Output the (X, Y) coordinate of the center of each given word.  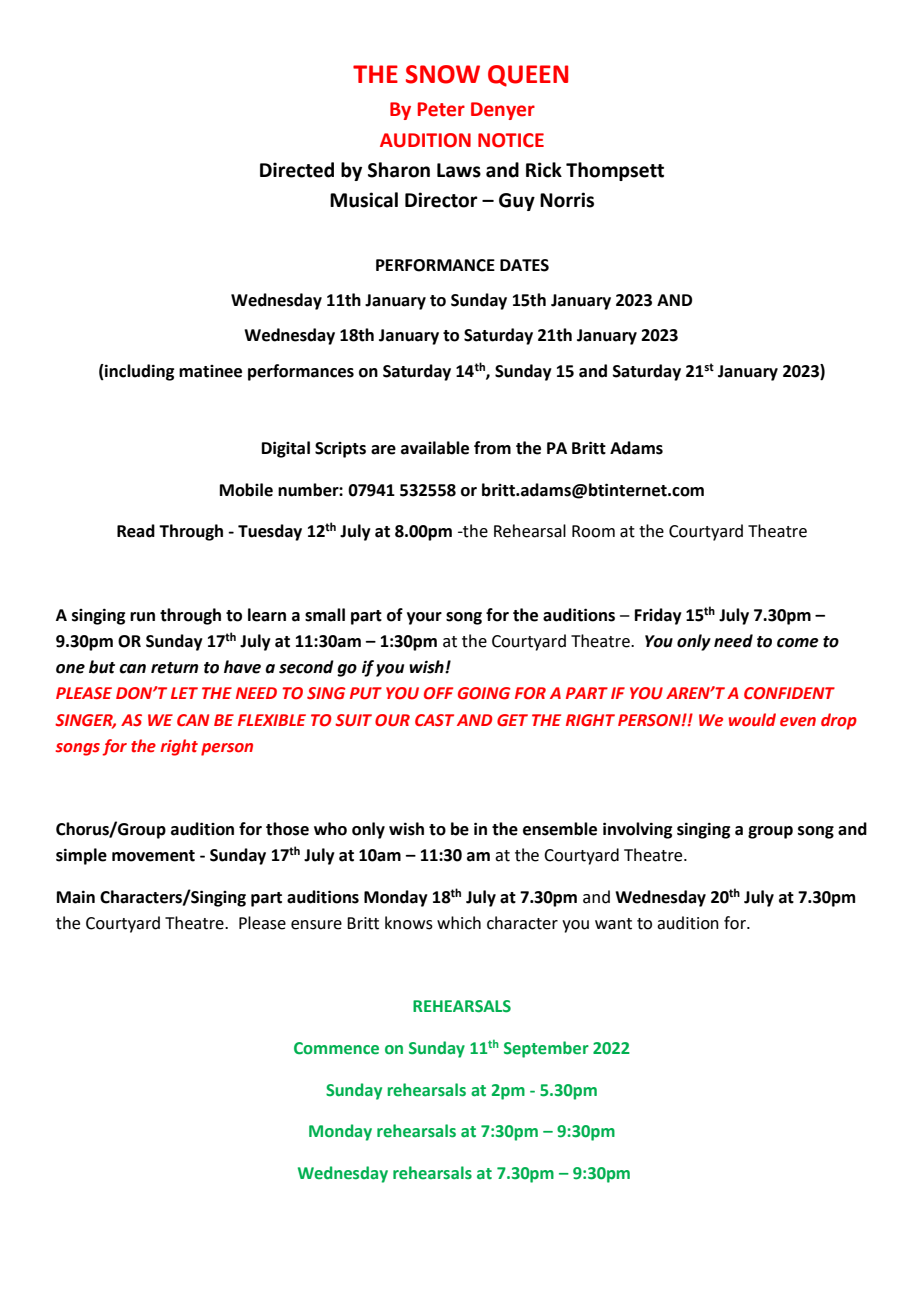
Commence (336, 1048)
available (435, 448)
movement (153, 856)
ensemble (560, 829)
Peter (441, 109)
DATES (524, 265)
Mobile (246, 490)
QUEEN (528, 76)
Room (593, 531)
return (174, 668)
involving (637, 830)
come (798, 643)
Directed (297, 170)
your (424, 618)
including (138, 372)
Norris (567, 200)
